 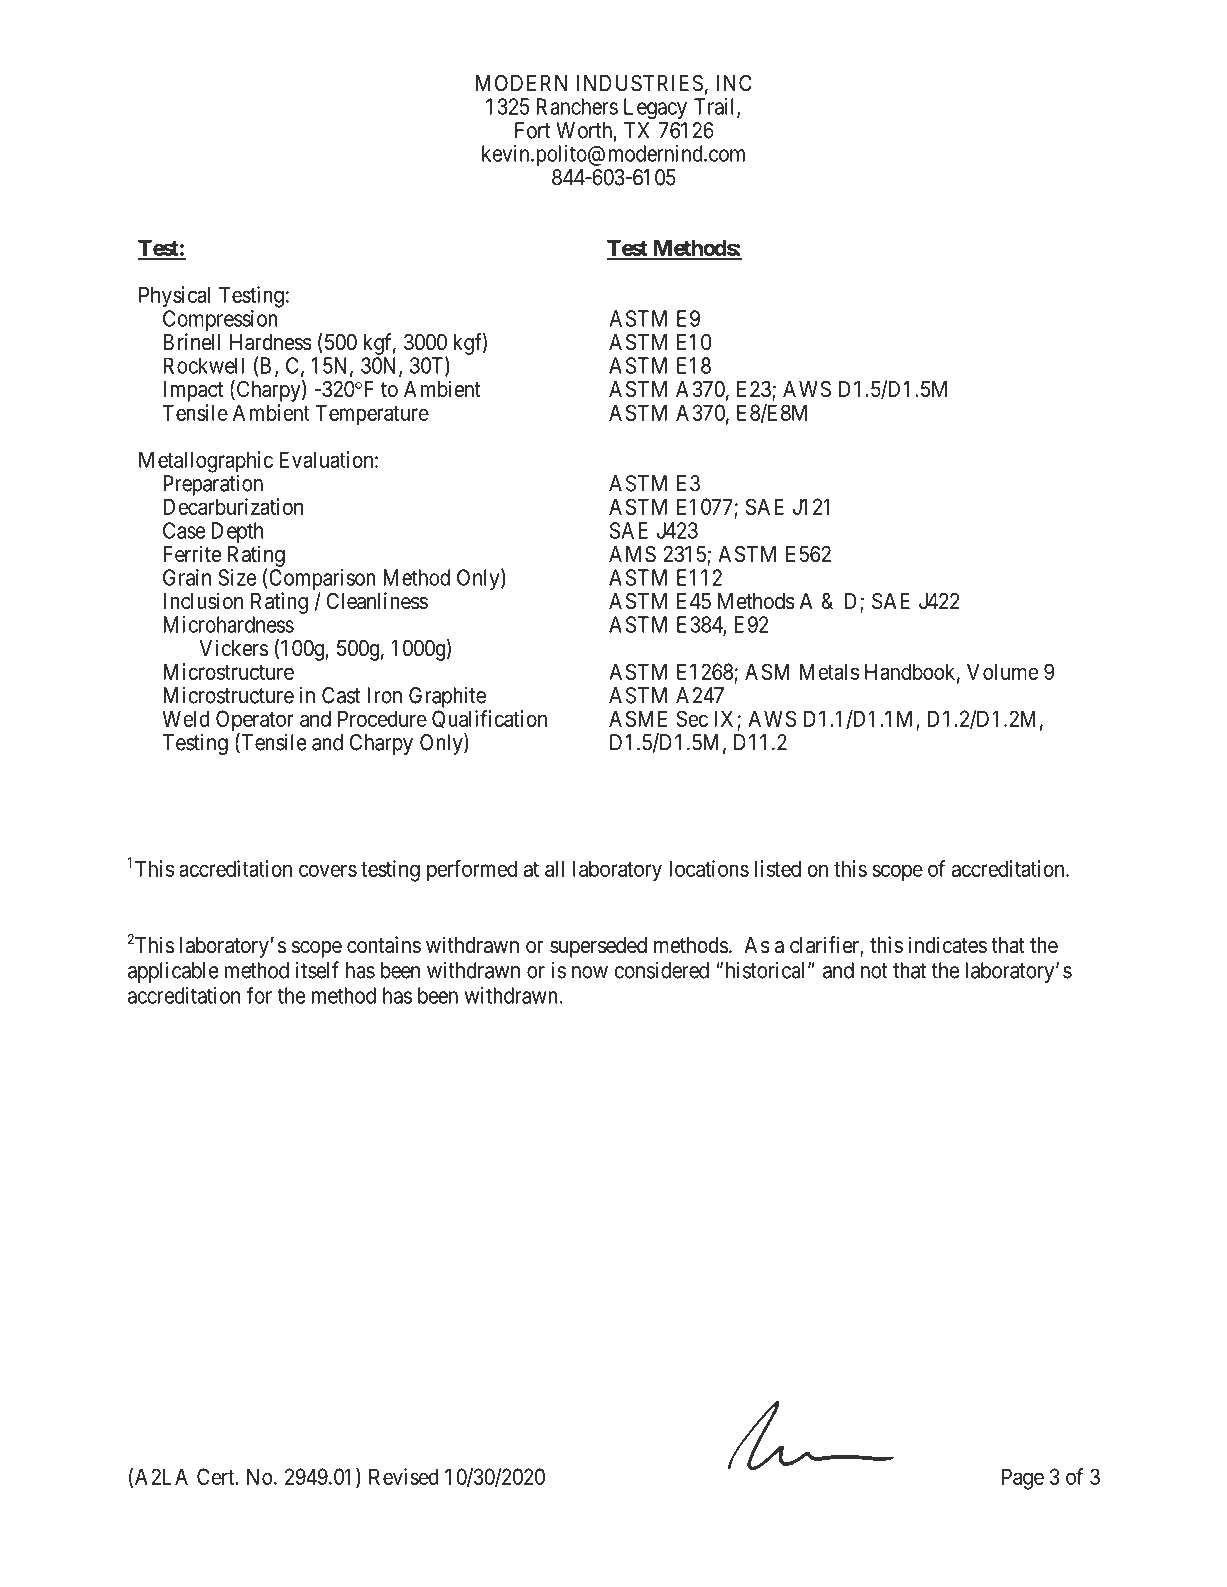 What do you see at coordinates (874, 971) in the image?
I see `not` at bounding box center [874, 971].
